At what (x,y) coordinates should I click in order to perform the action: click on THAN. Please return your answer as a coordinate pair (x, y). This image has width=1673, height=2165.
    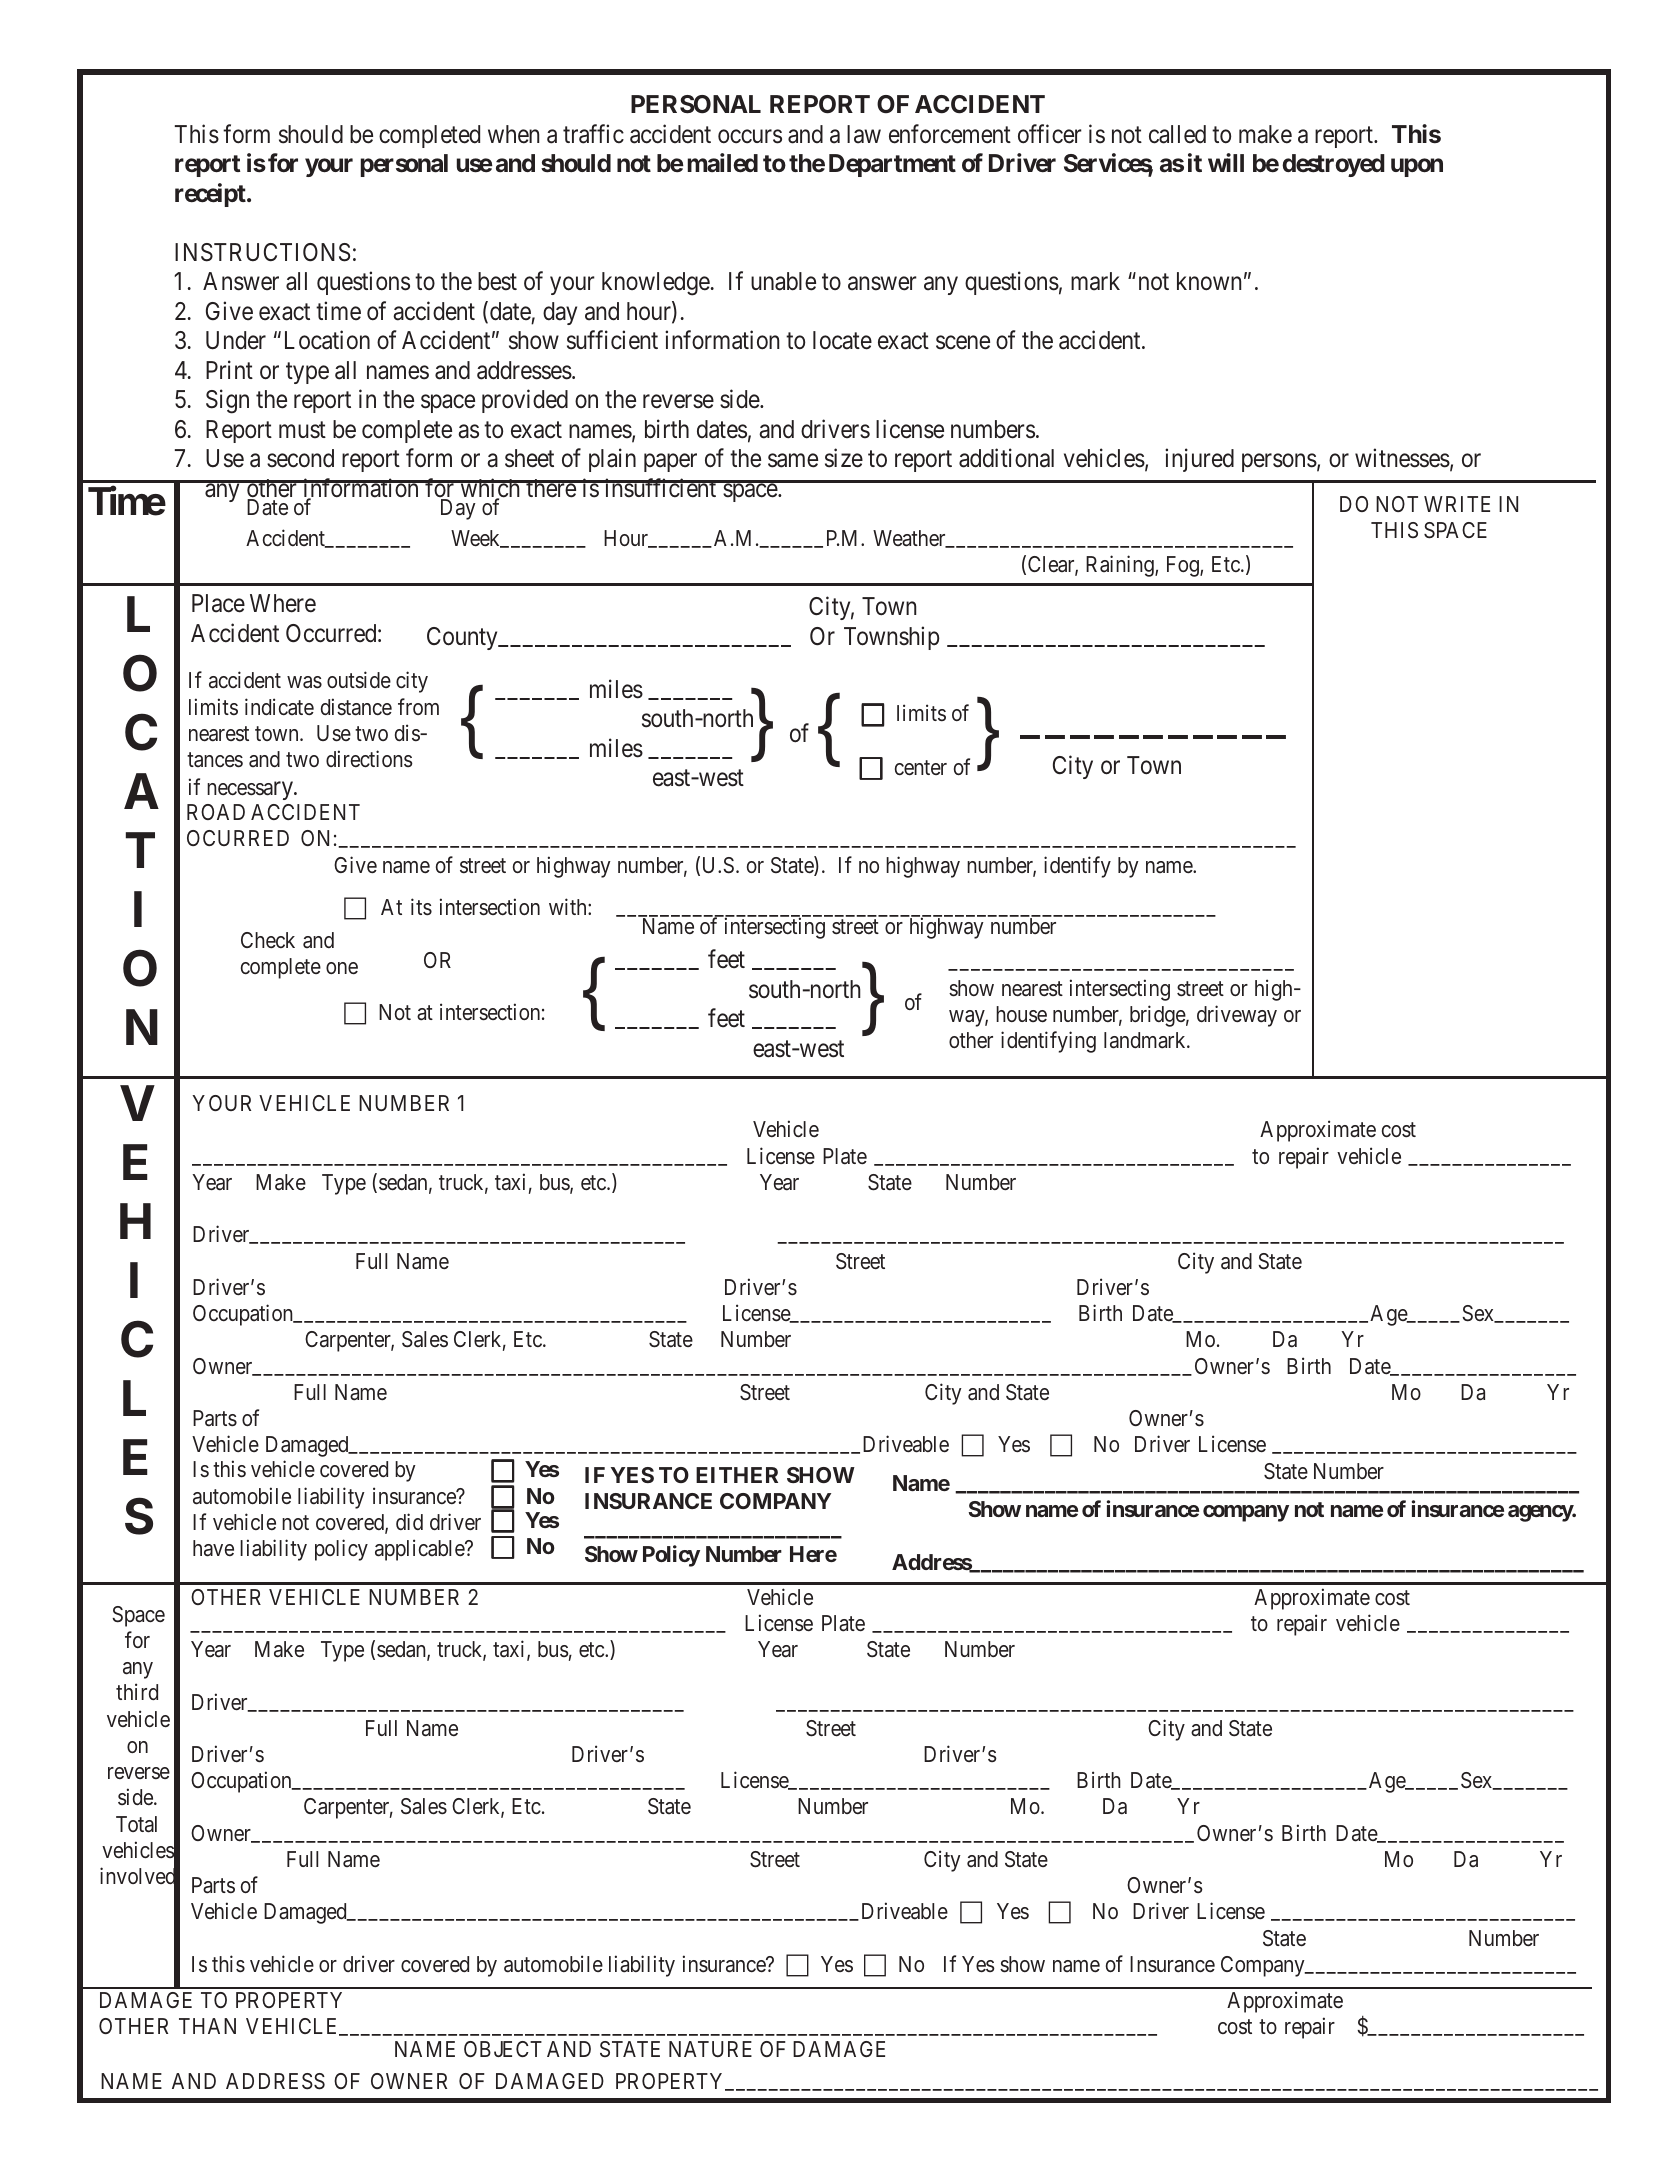
    Looking at the image, I should click on (207, 2026).
